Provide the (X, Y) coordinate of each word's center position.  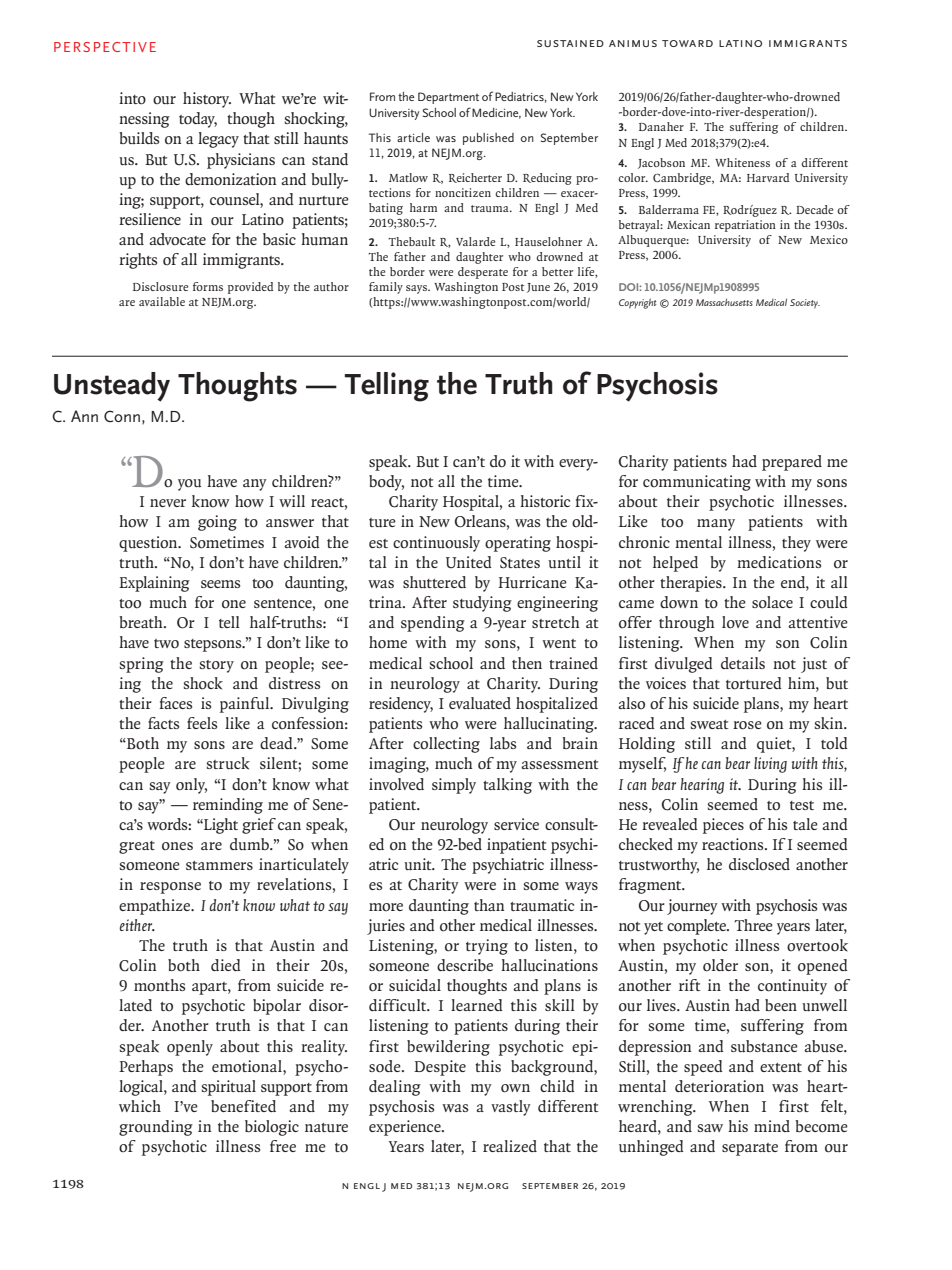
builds (139, 138)
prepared (792, 463)
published (488, 139)
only (191, 786)
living (770, 765)
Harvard (768, 177)
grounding (156, 1128)
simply (454, 786)
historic (545, 501)
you (189, 485)
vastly (511, 1108)
